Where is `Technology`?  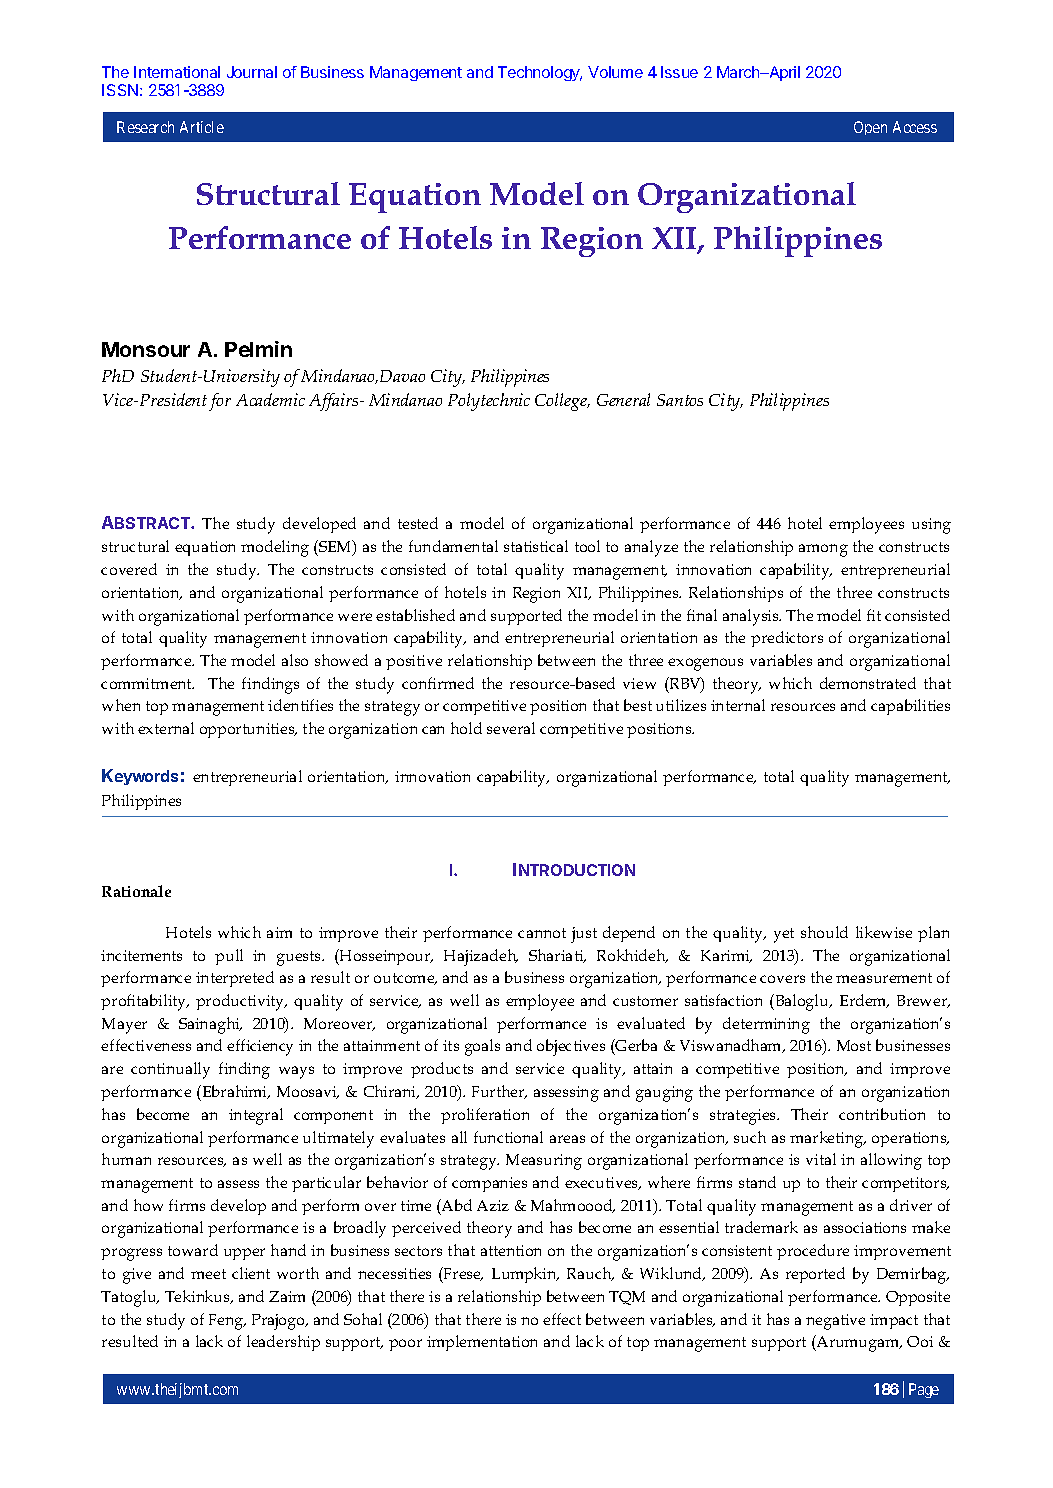
Technology is located at coordinates (540, 73).
